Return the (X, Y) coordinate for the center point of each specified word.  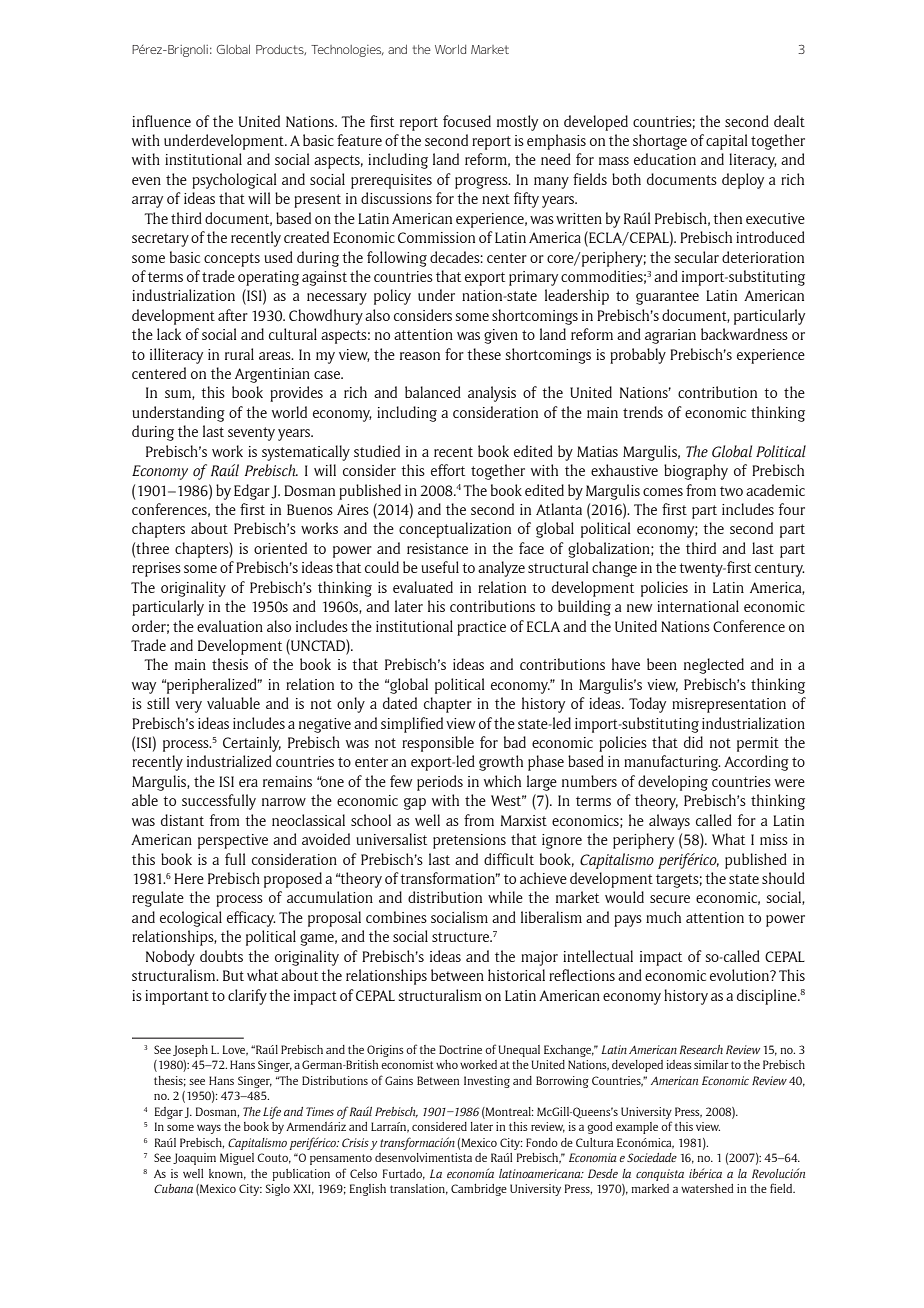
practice (481, 628)
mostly (517, 123)
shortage (660, 142)
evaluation (230, 626)
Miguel (237, 1159)
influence (161, 121)
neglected (714, 666)
